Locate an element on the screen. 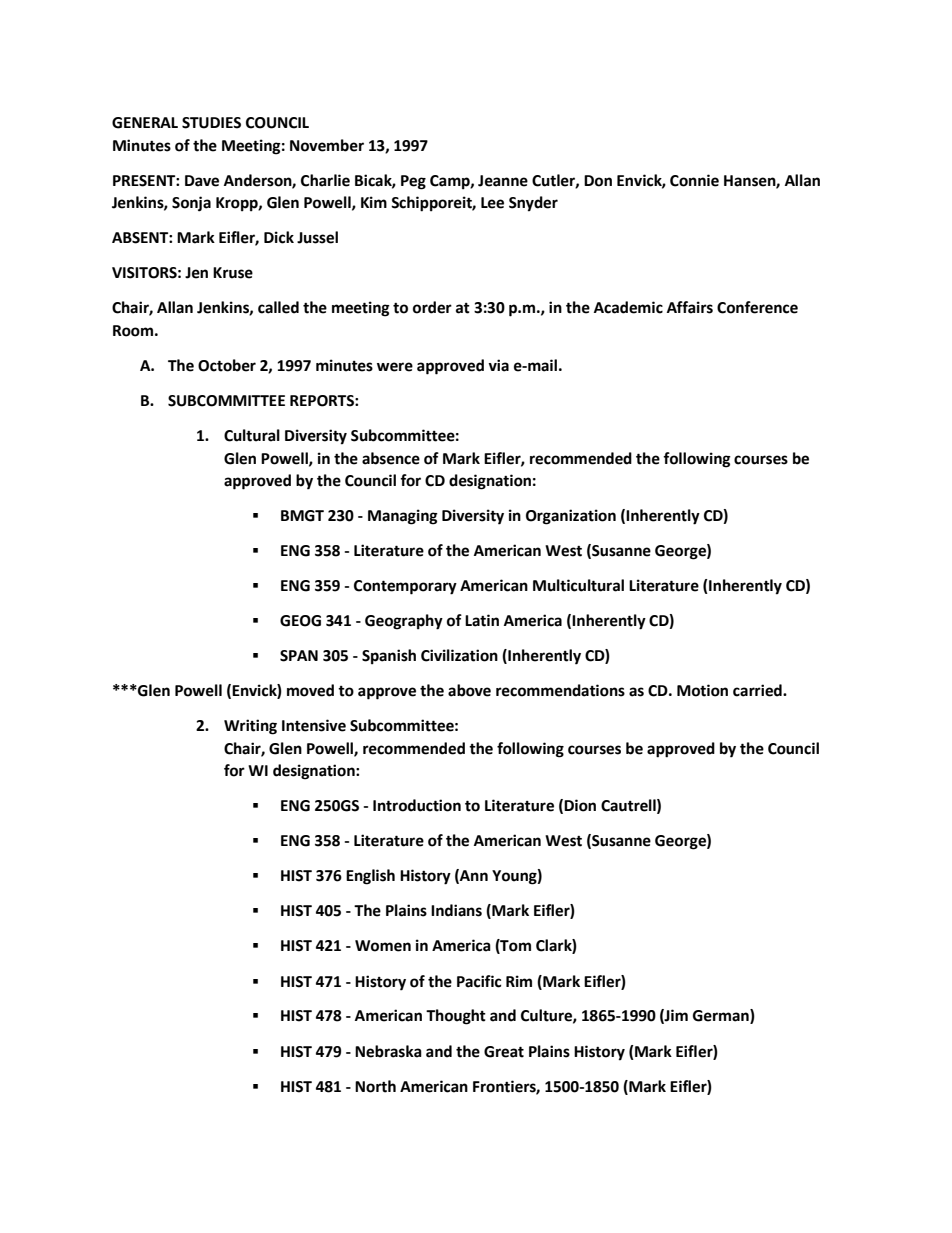  North is located at coordinates (375, 1086).
